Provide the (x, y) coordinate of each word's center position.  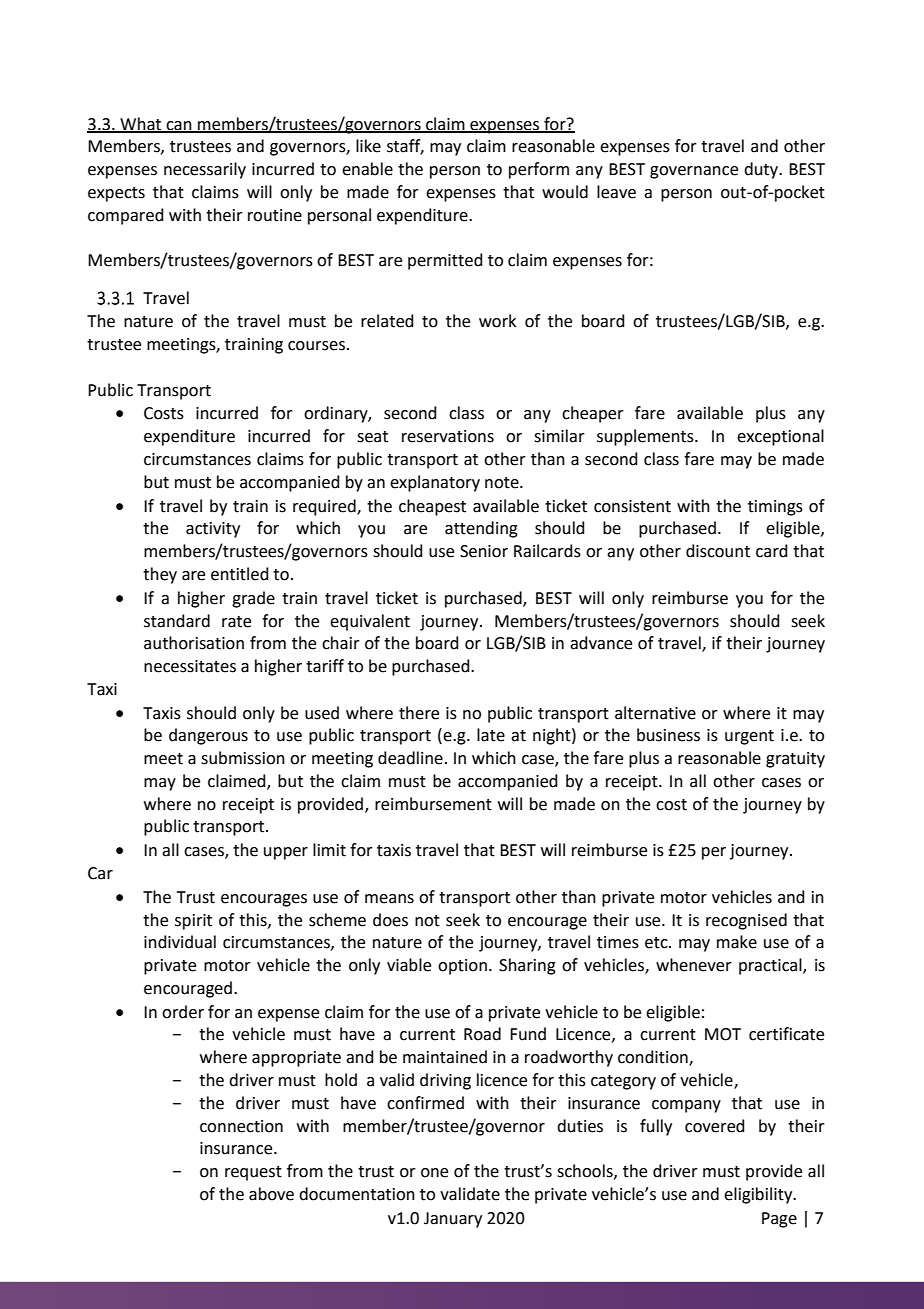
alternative (655, 713)
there (419, 713)
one (434, 1173)
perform (539, 170)
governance (694, 172)
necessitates (190, 666)
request (253, 1173)
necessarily (205, 170)
